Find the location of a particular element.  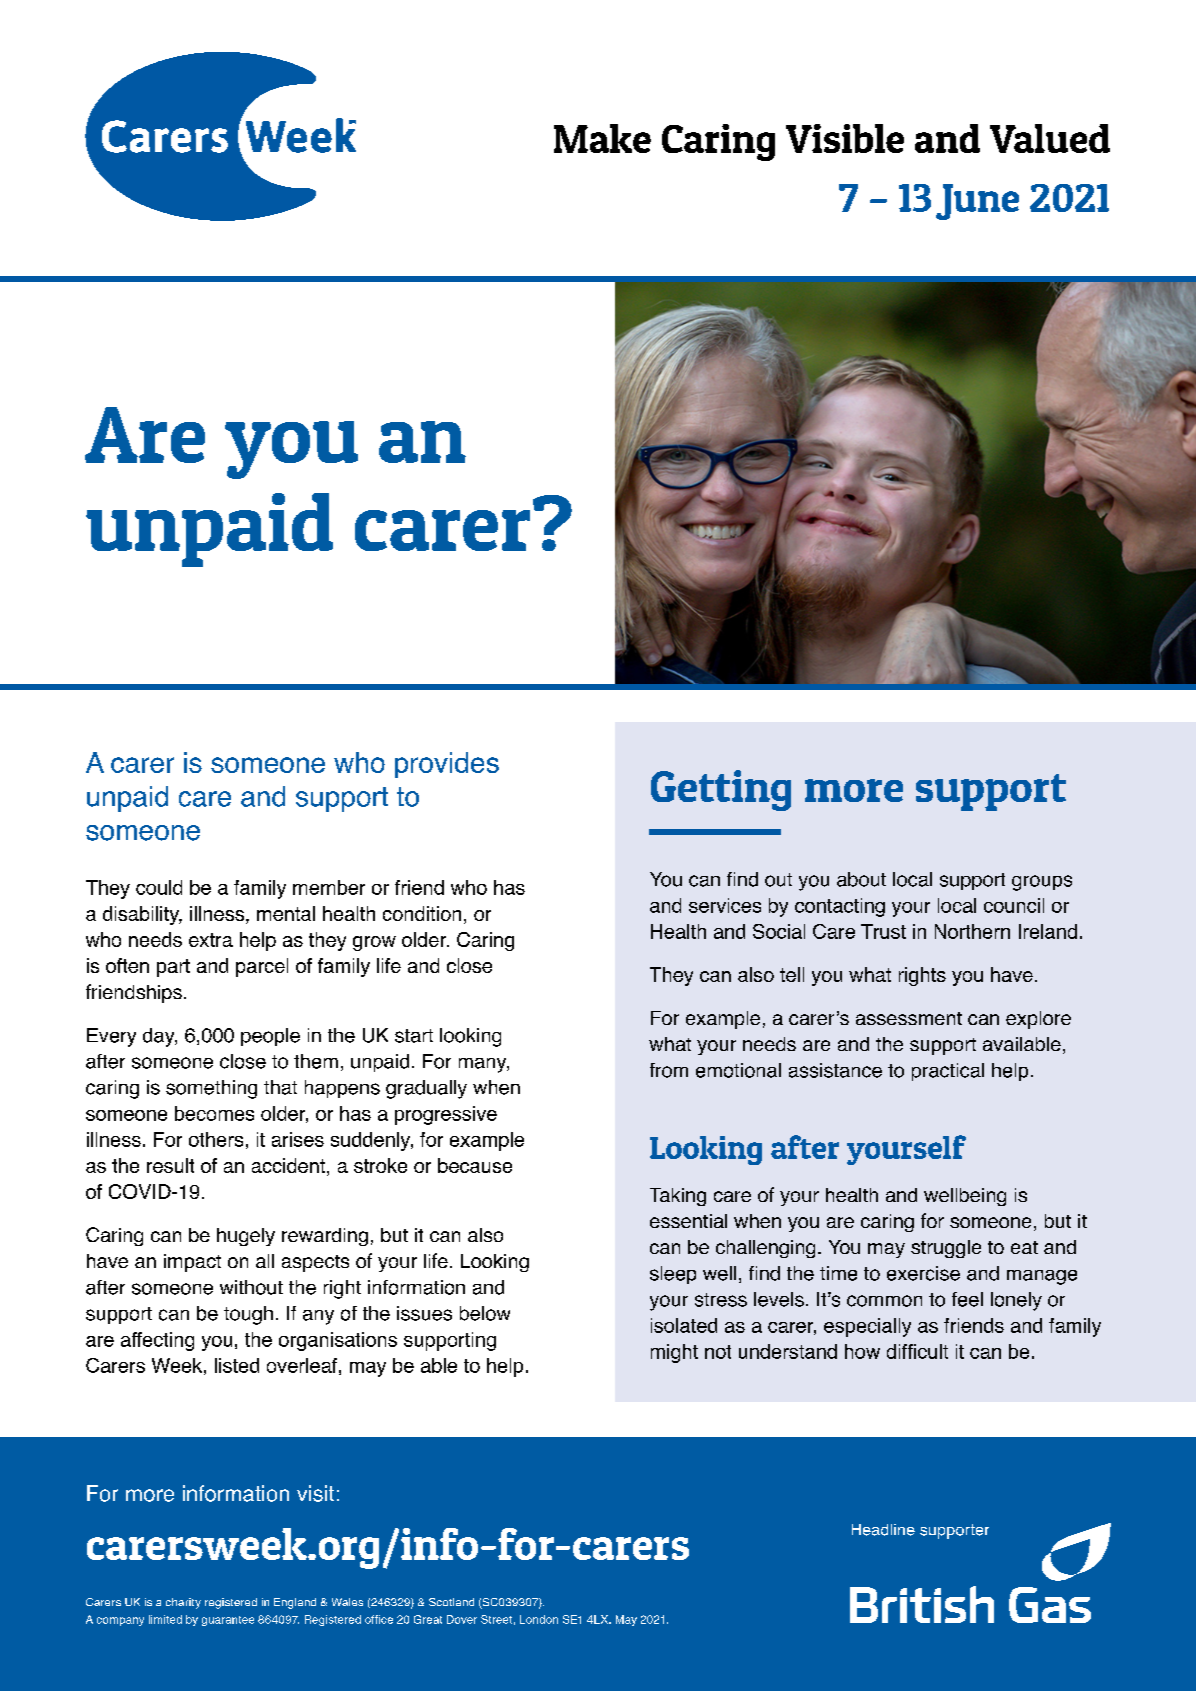

Make is located at coordinates (602, 138).
